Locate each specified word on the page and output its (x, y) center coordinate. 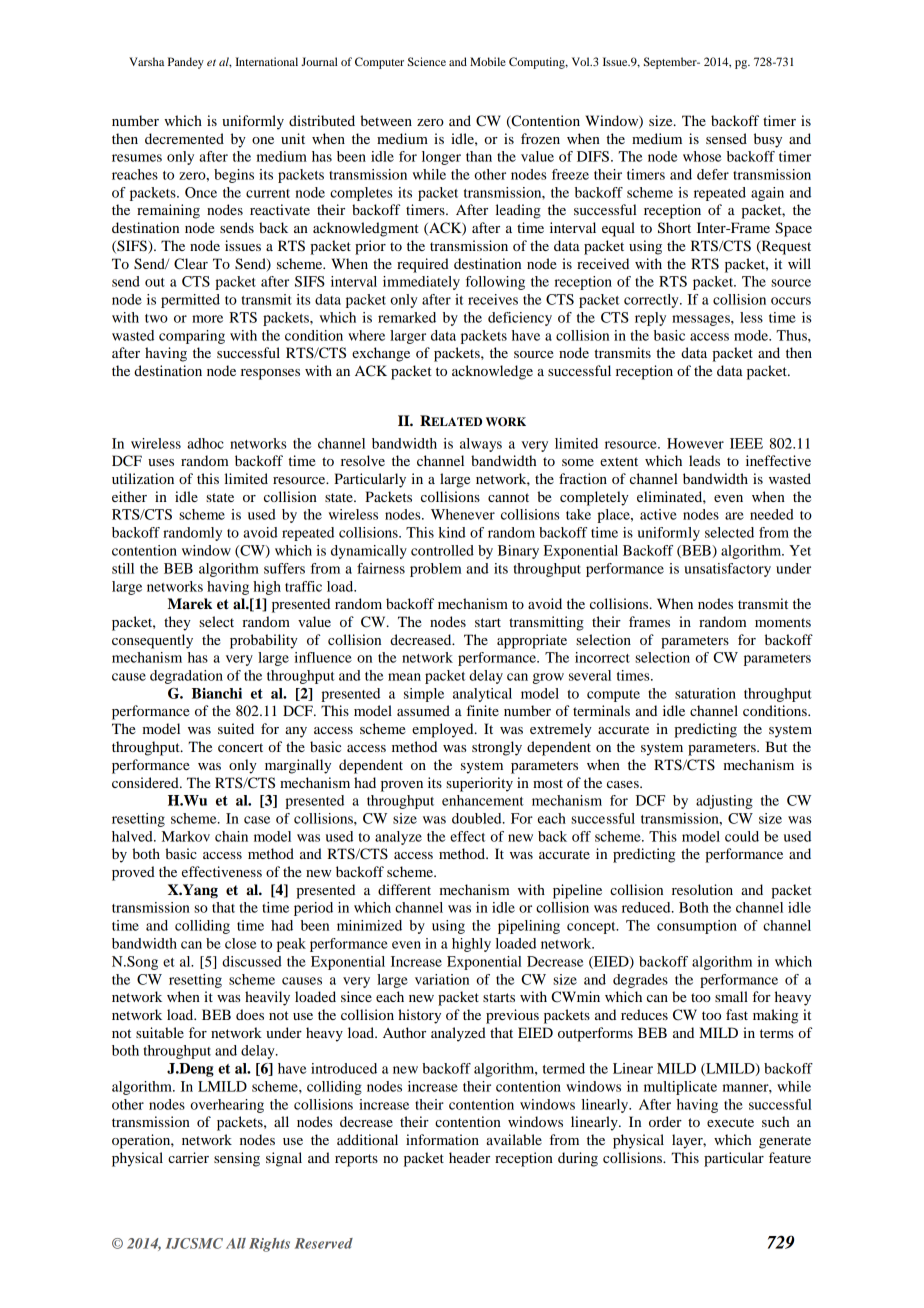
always (481, 445)
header (469, 1157)
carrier (188, 1157)
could (742, 836)
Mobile (488, 61)
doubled (478, 818)
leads (704, 460)
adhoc (205, 443)
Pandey (186, 63)
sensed (726, 138)
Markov (186, 836)
